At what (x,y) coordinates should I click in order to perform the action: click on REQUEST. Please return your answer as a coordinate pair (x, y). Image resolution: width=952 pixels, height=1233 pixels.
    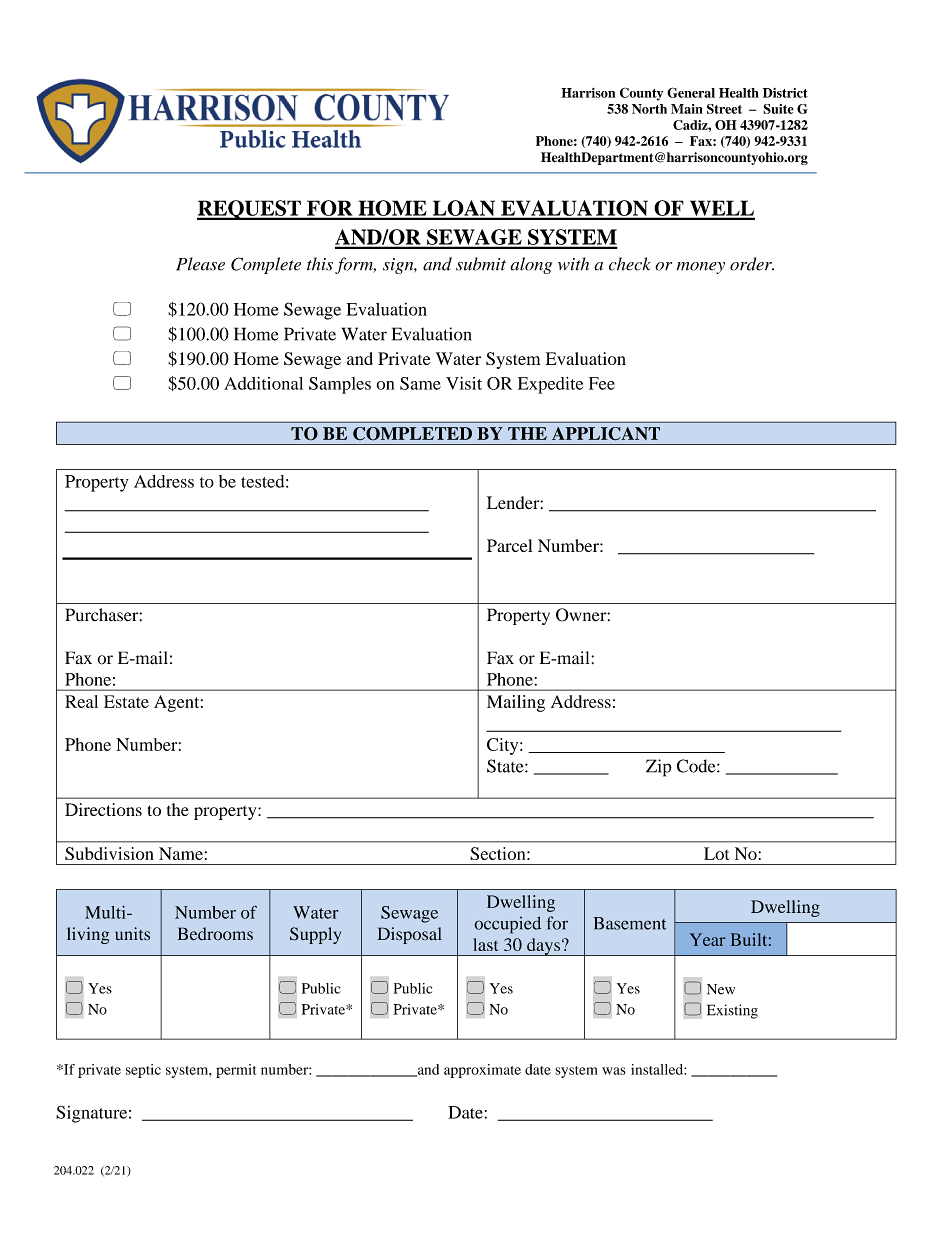
    Looking at the image, I should click on (250, 210).
